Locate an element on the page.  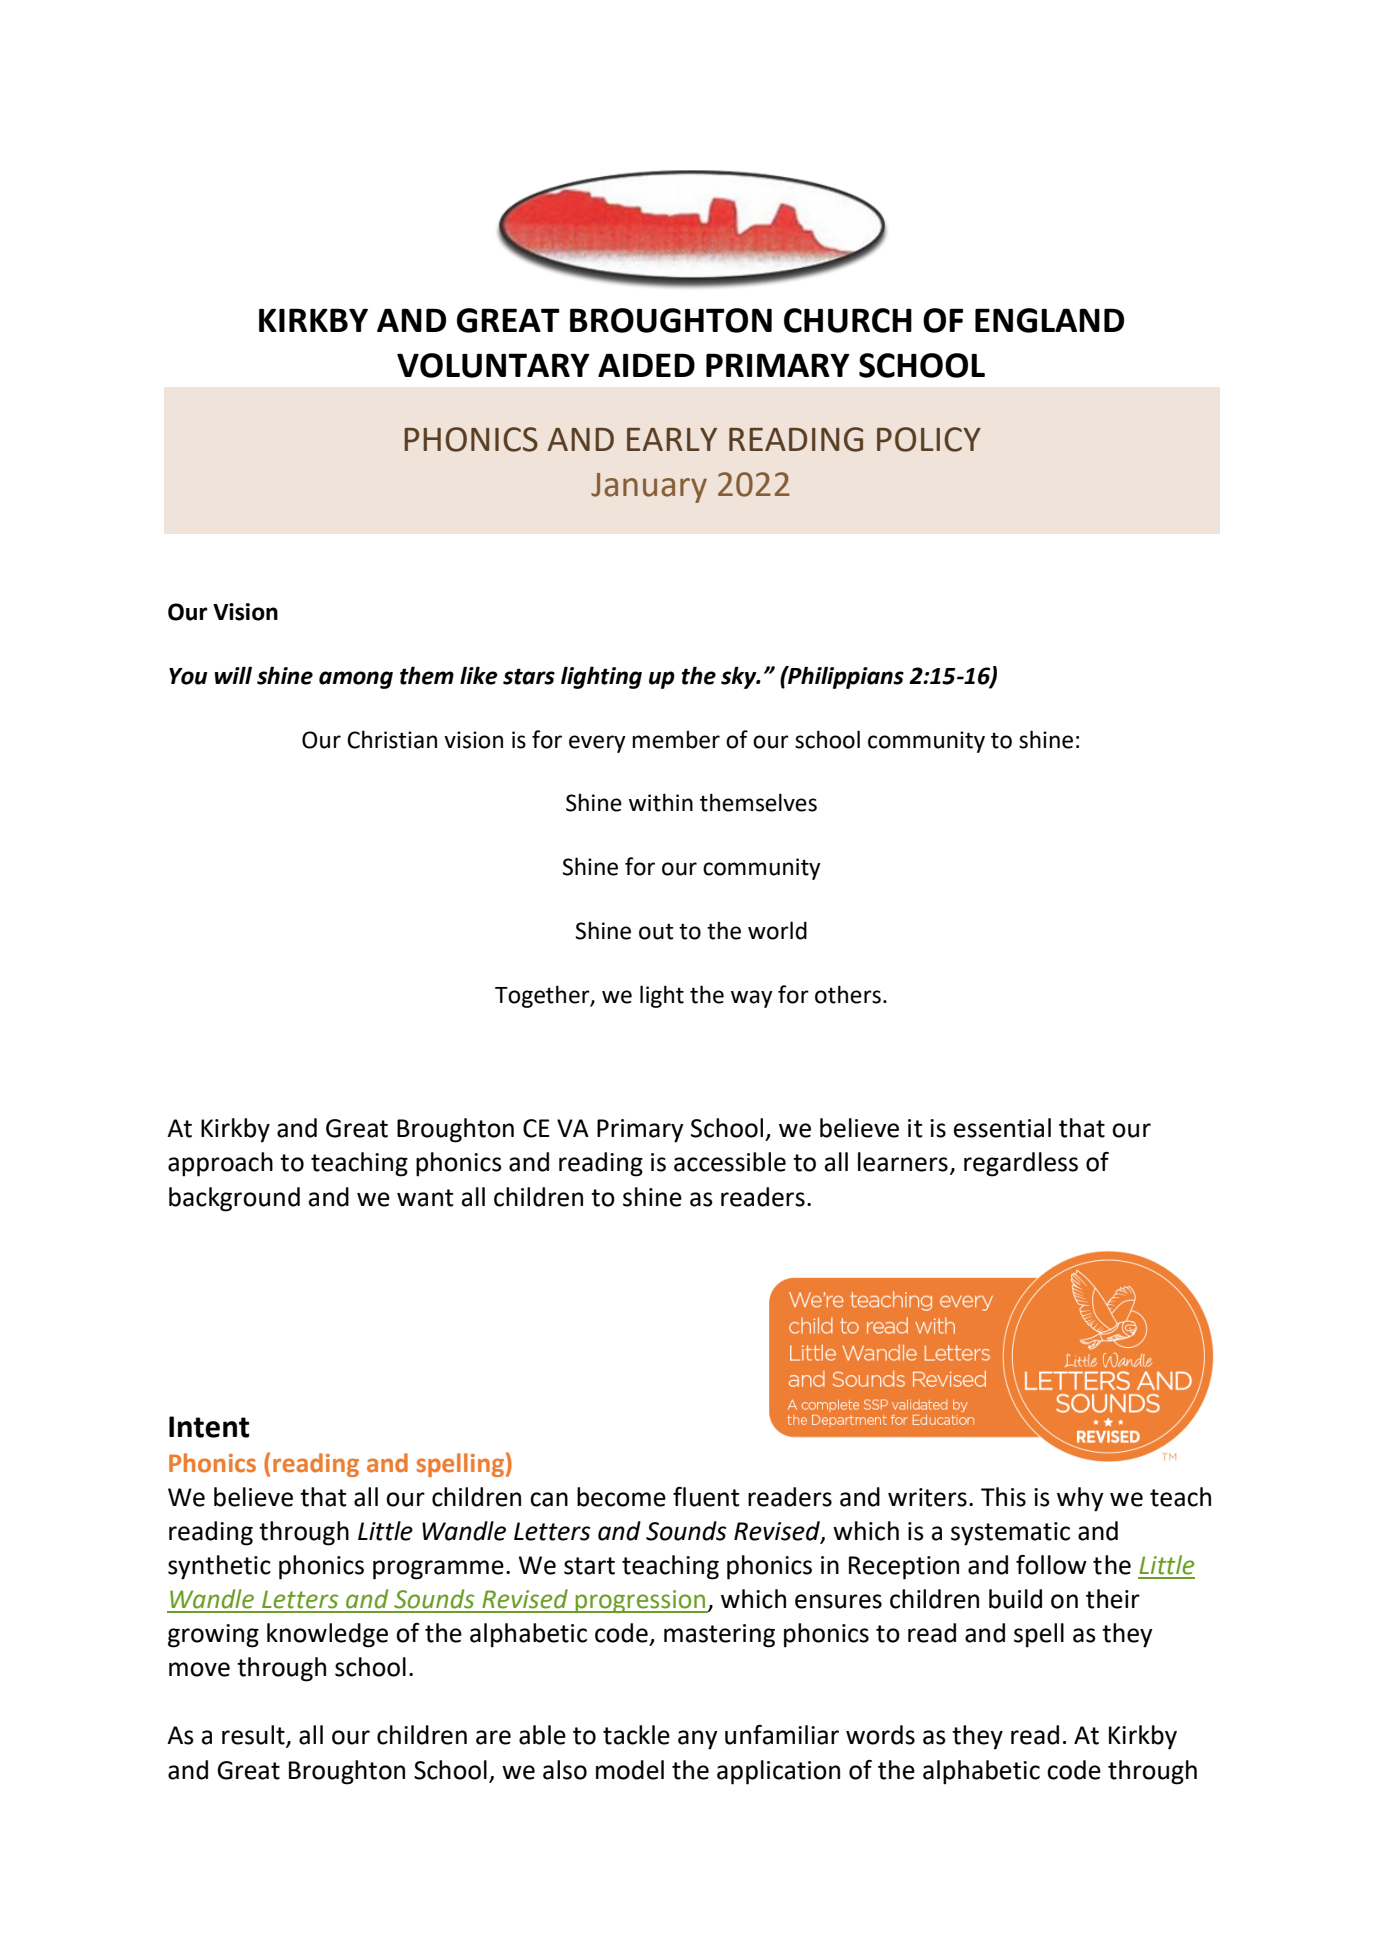
words is located at coordinates (880, 1735).
